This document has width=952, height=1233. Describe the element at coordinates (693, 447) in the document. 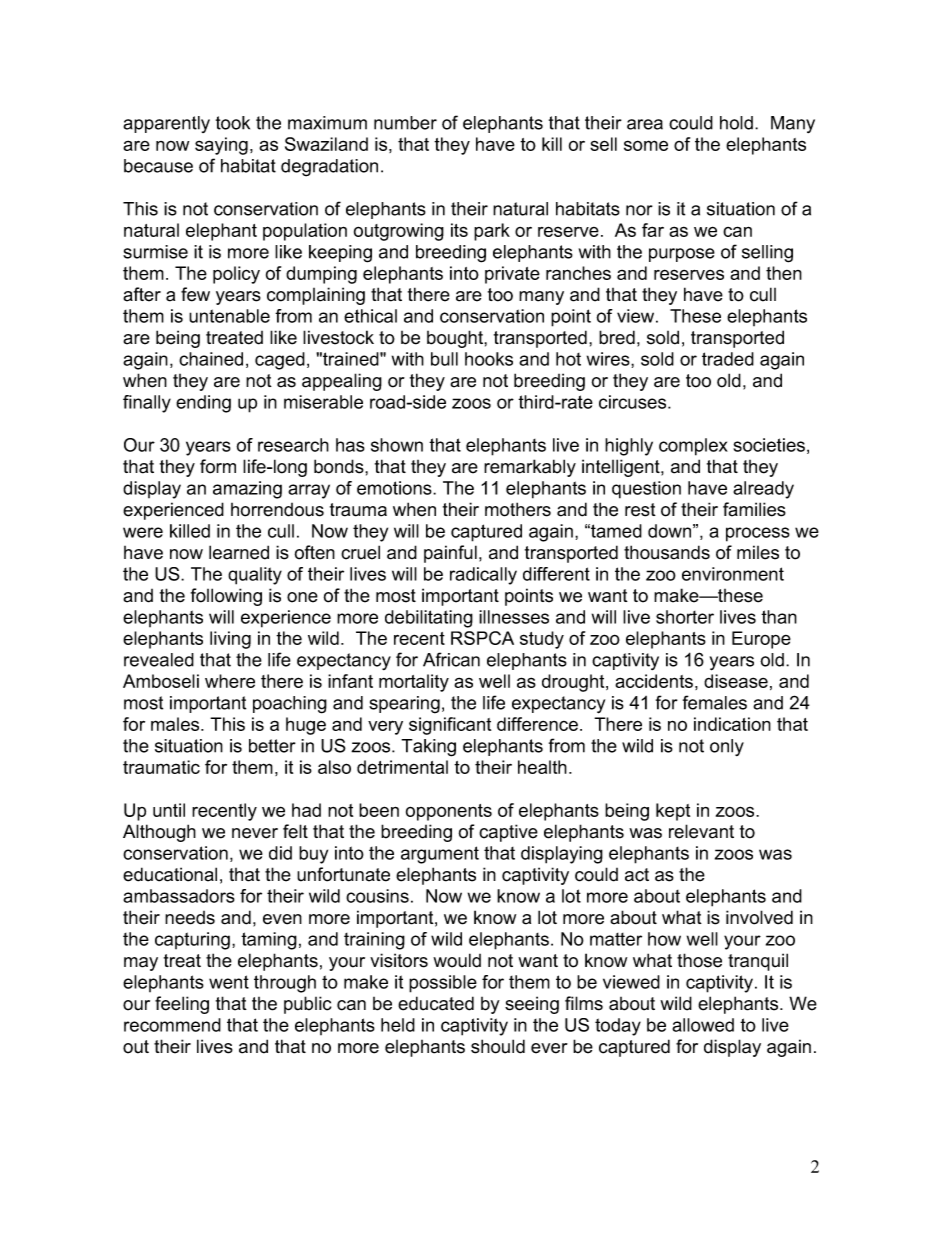

I see `complex` at that location.
